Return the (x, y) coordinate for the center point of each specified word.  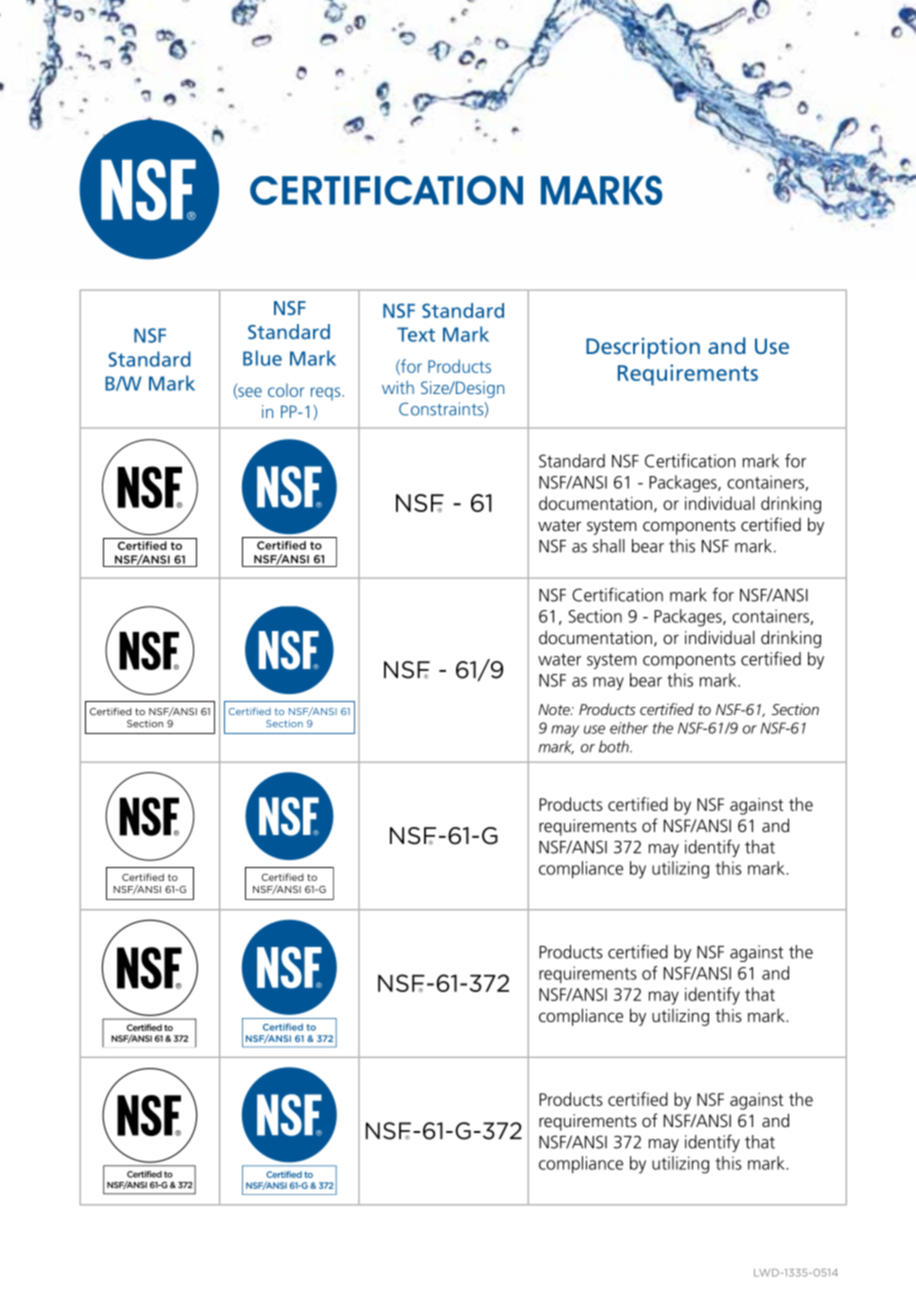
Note (555, 709)
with (398, 387)
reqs (327, 393)
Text (416, 334)
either (629, 728)
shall (609, 546)
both (615, 746)
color (286, 390)
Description (643, 348)
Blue (262, 358)
